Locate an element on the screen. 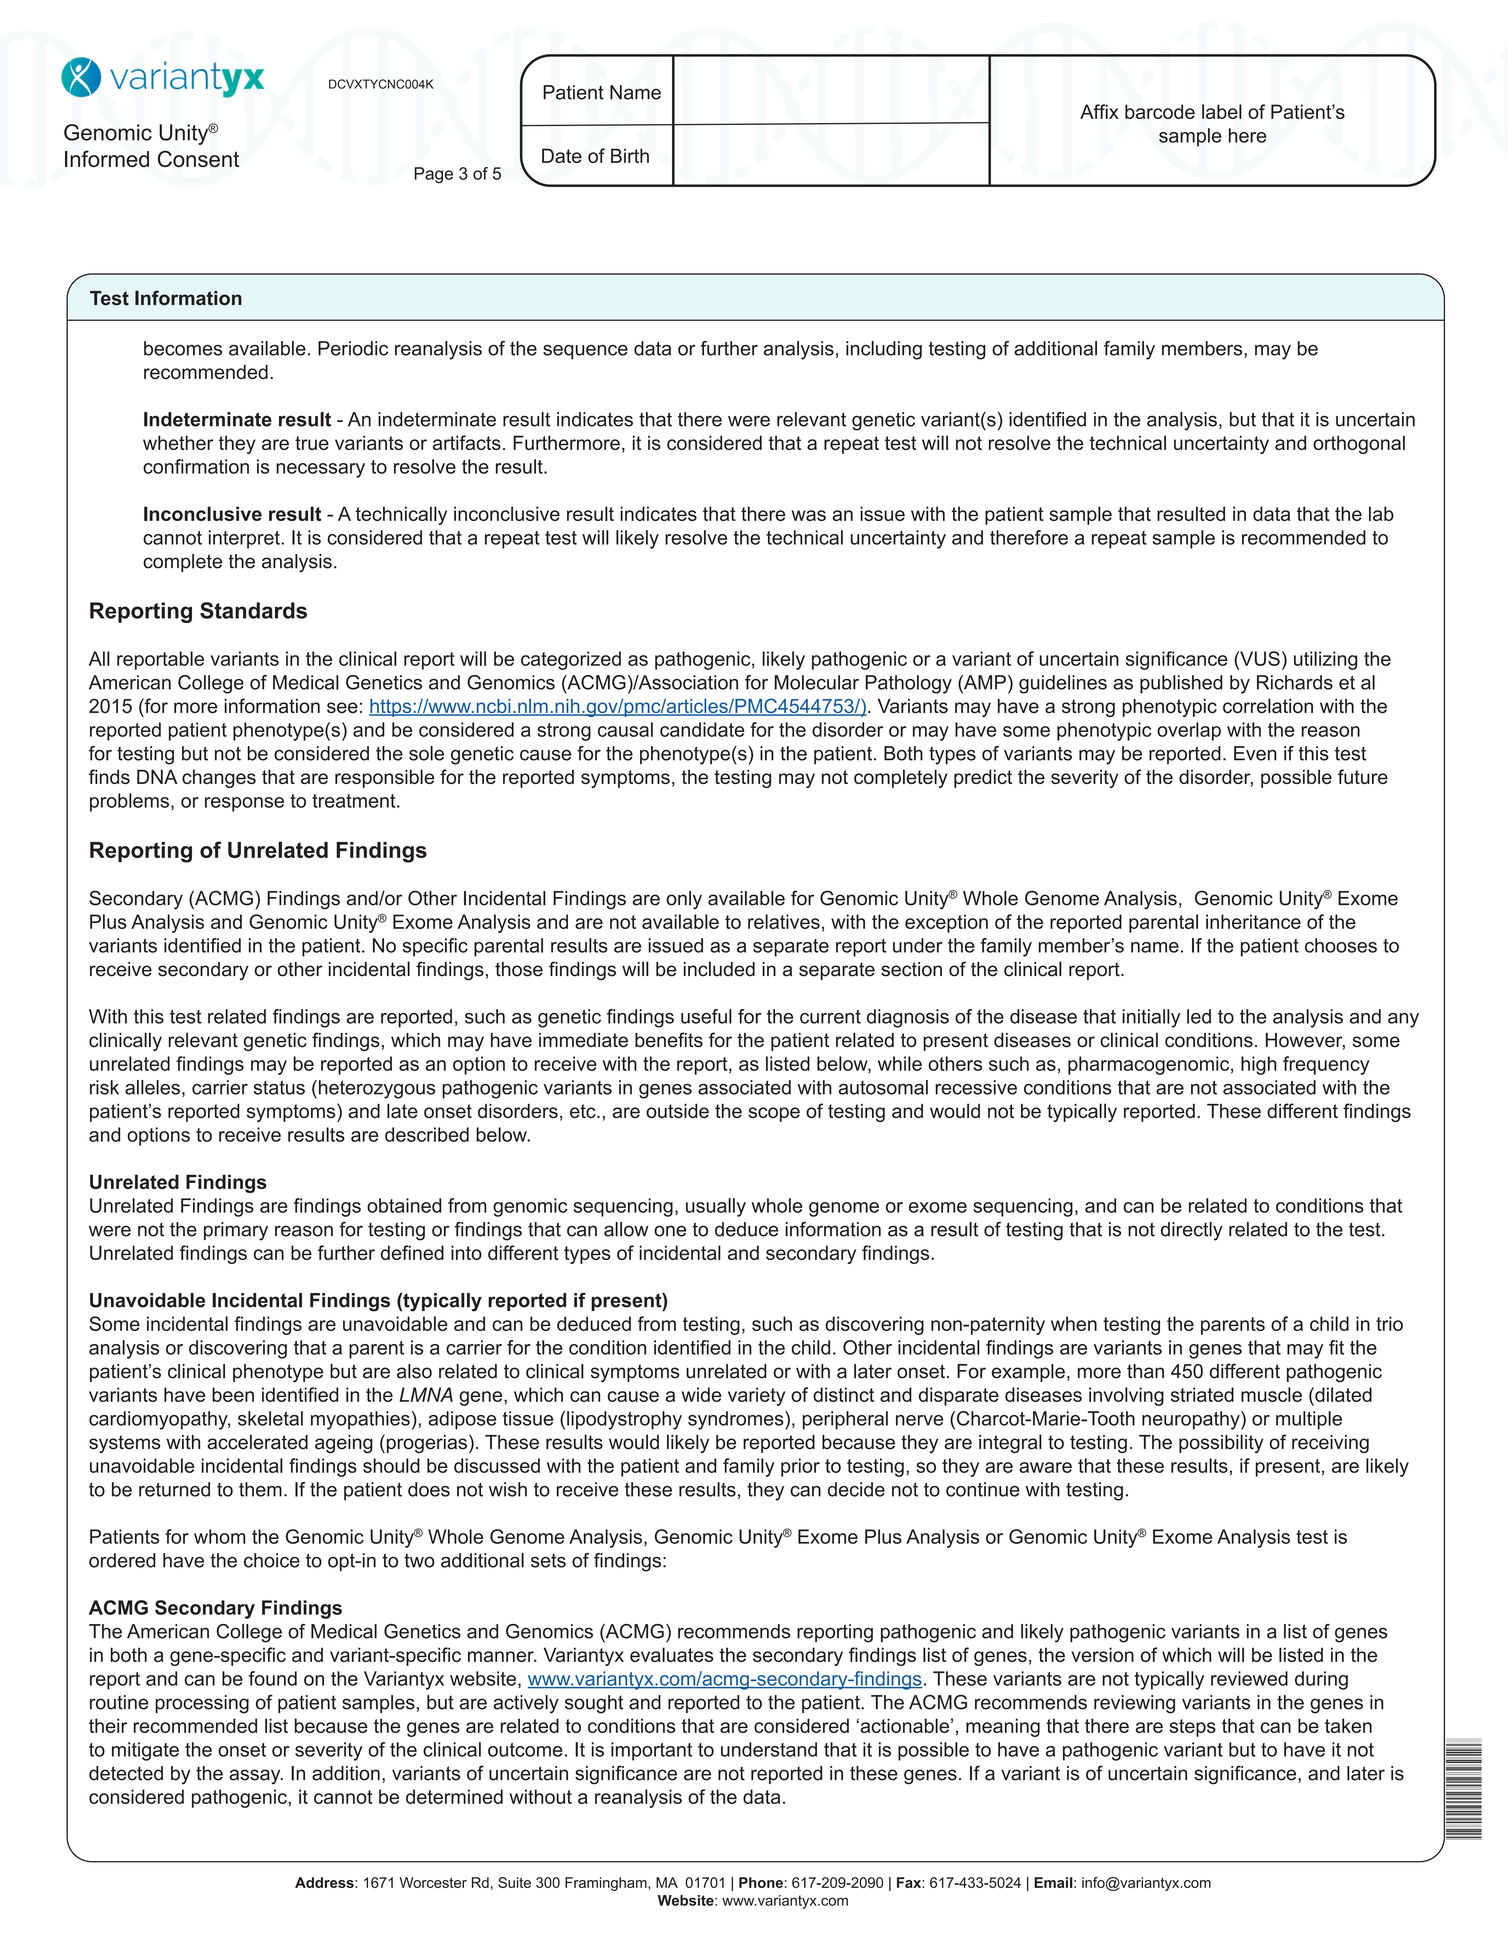  directly is located at coordinates (1192, 1231).
